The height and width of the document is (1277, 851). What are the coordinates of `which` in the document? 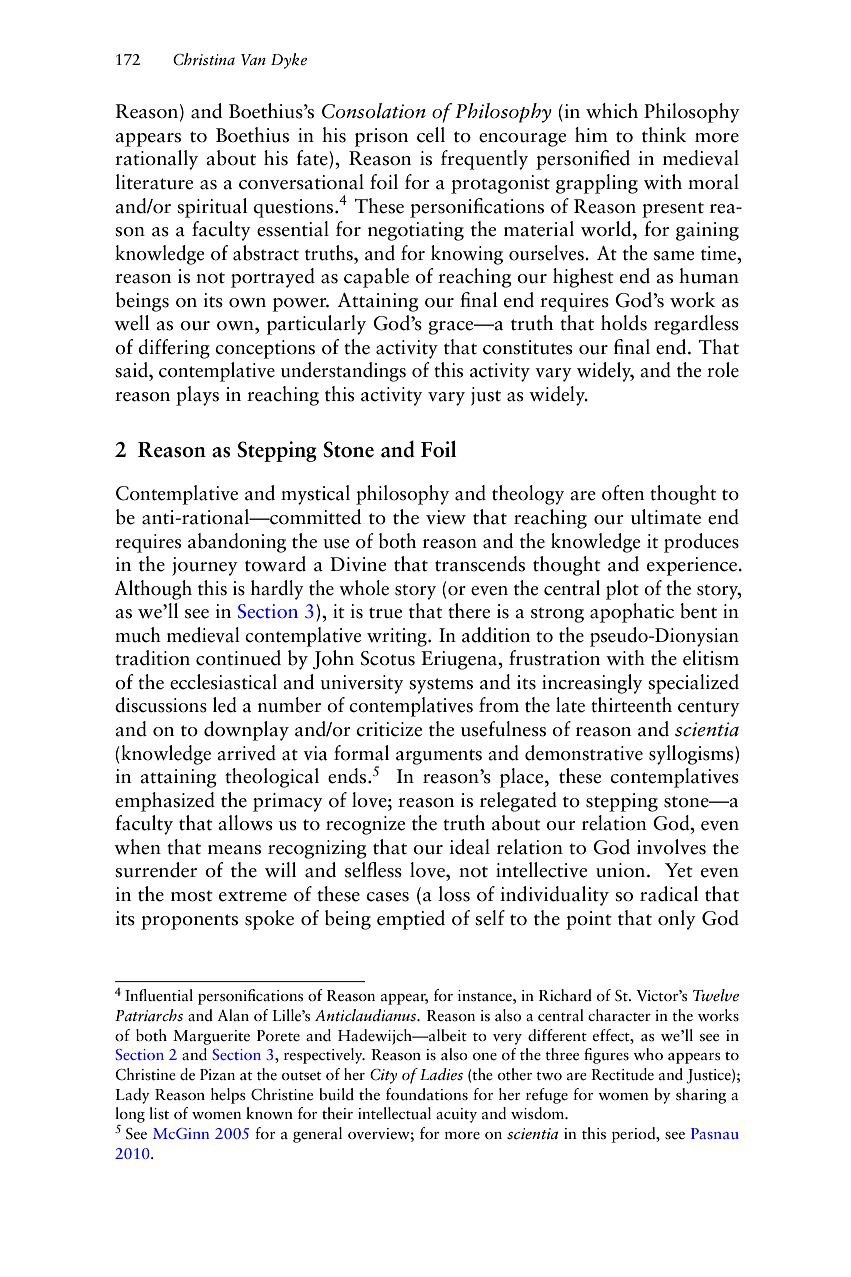 It's located at (612, 111).
